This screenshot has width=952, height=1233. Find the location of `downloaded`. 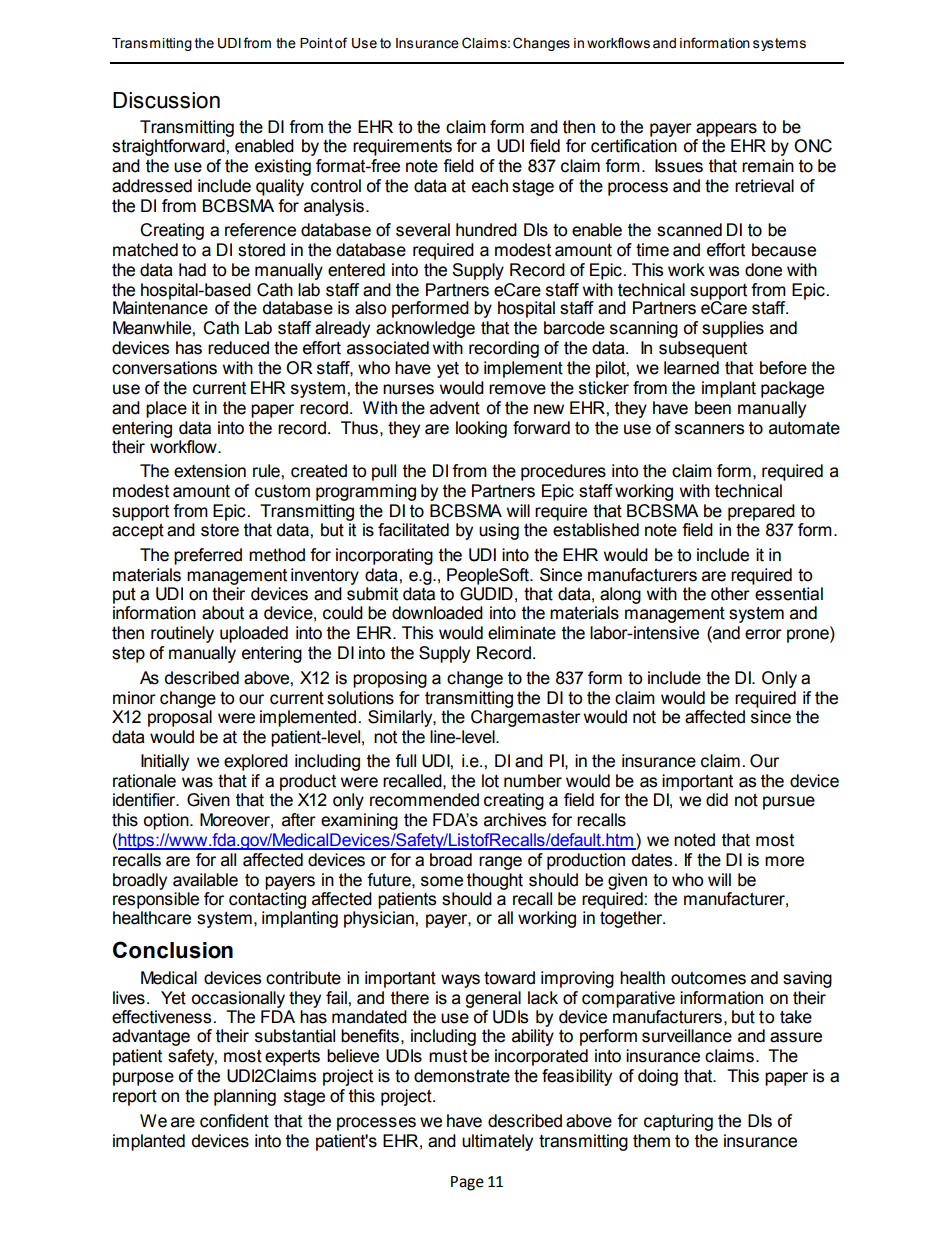

downloaded is located at coordinates (437, 613).
